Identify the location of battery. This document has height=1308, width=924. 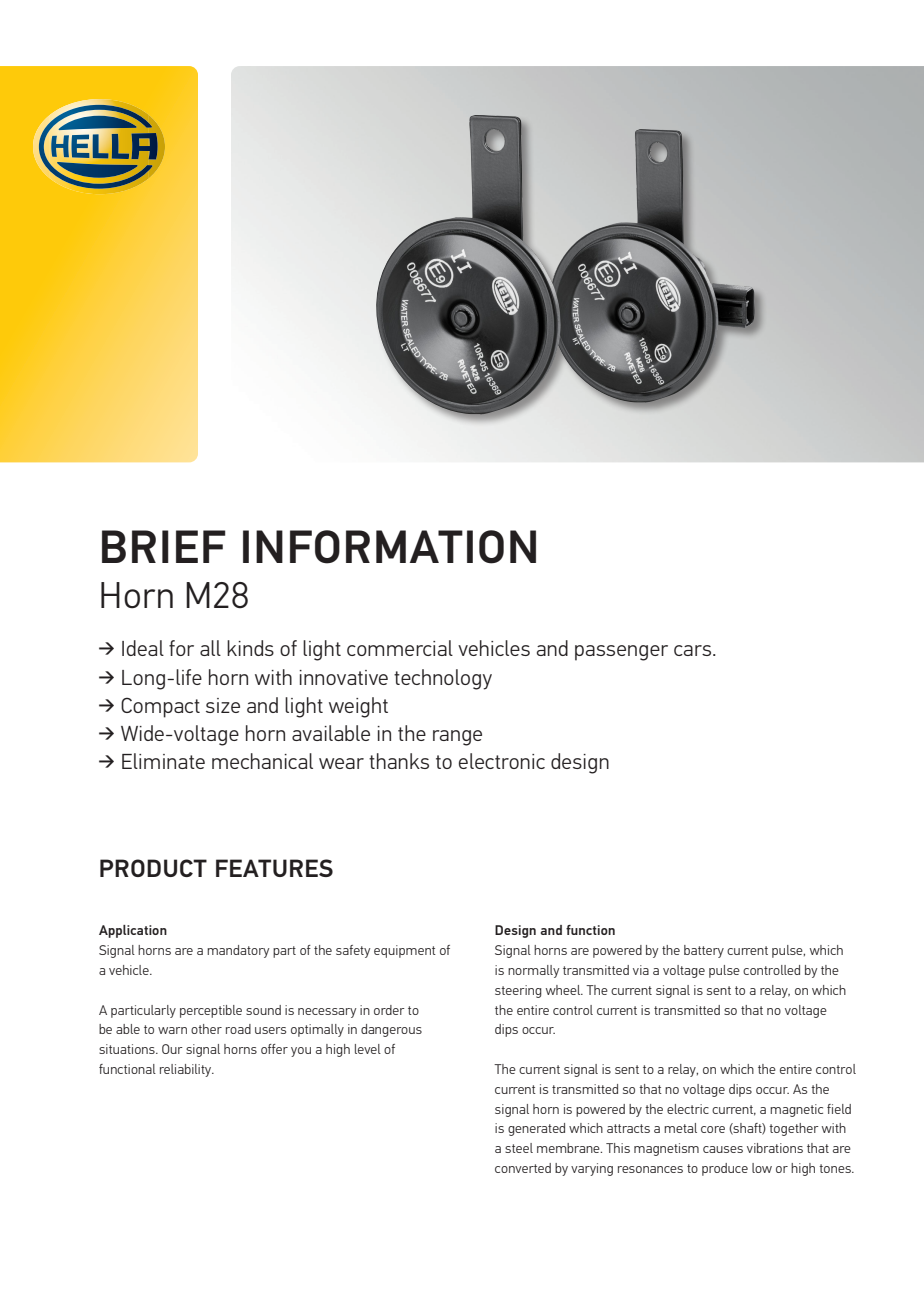
(704, 951).
